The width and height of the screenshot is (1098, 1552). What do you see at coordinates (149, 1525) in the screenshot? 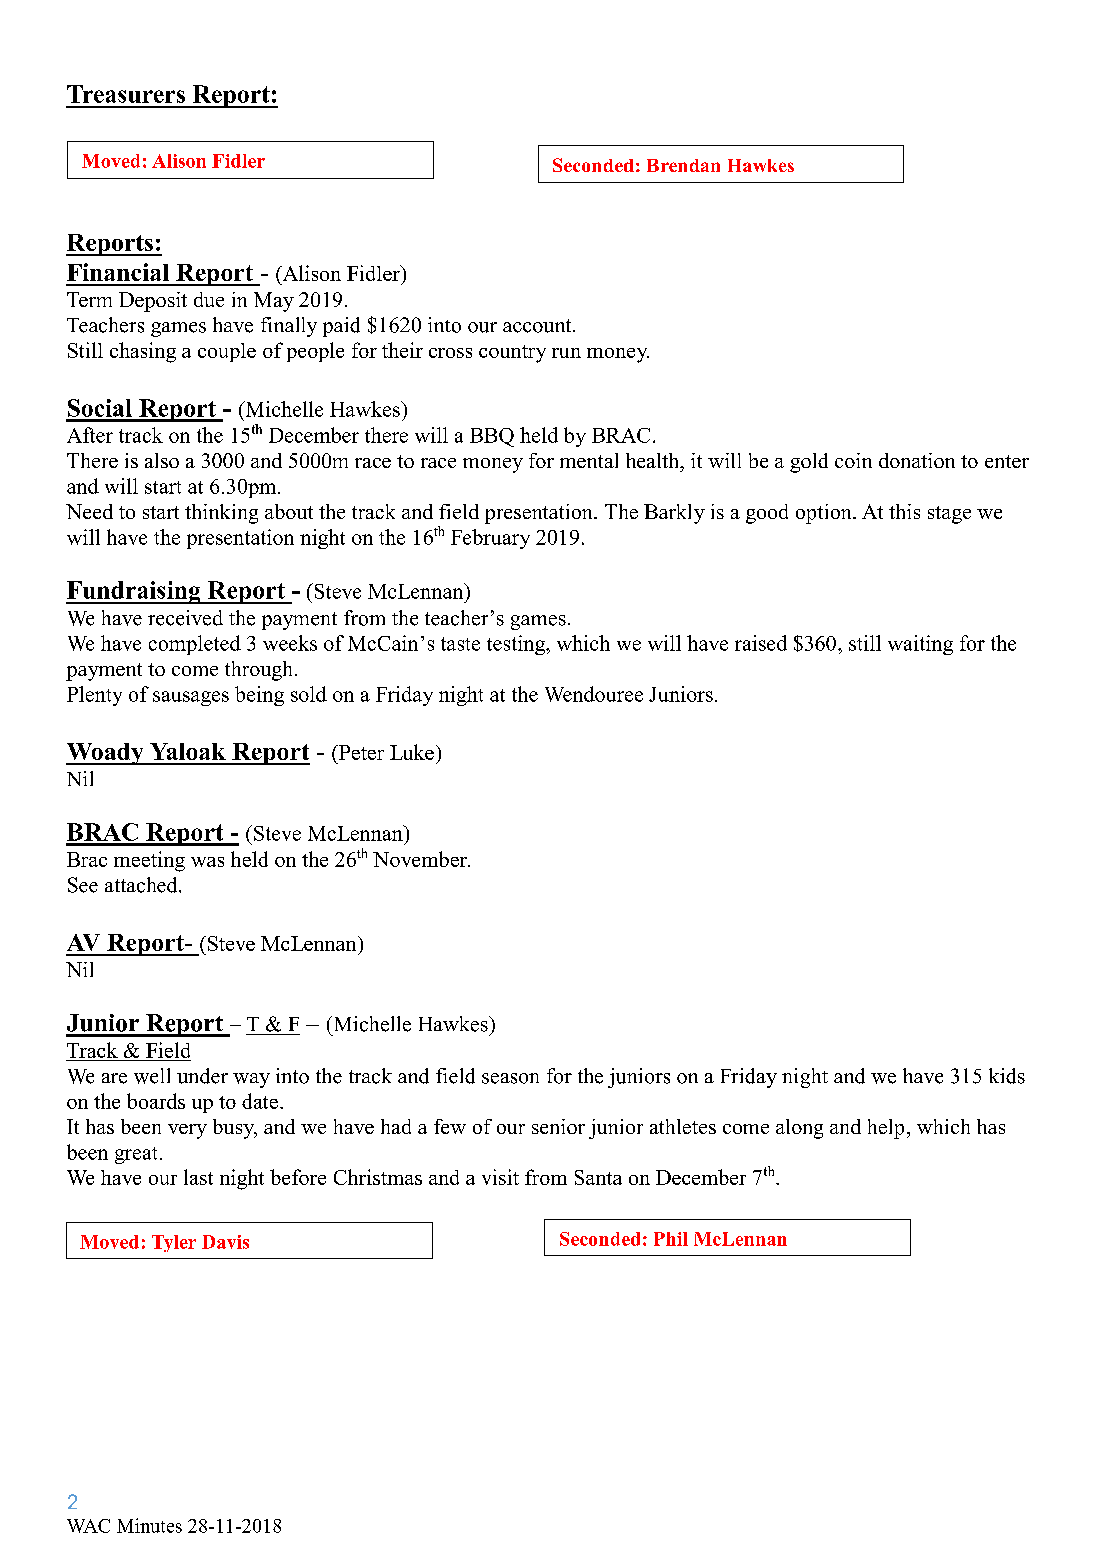
I see `Minutes` at bounding box center [149, 1525].
